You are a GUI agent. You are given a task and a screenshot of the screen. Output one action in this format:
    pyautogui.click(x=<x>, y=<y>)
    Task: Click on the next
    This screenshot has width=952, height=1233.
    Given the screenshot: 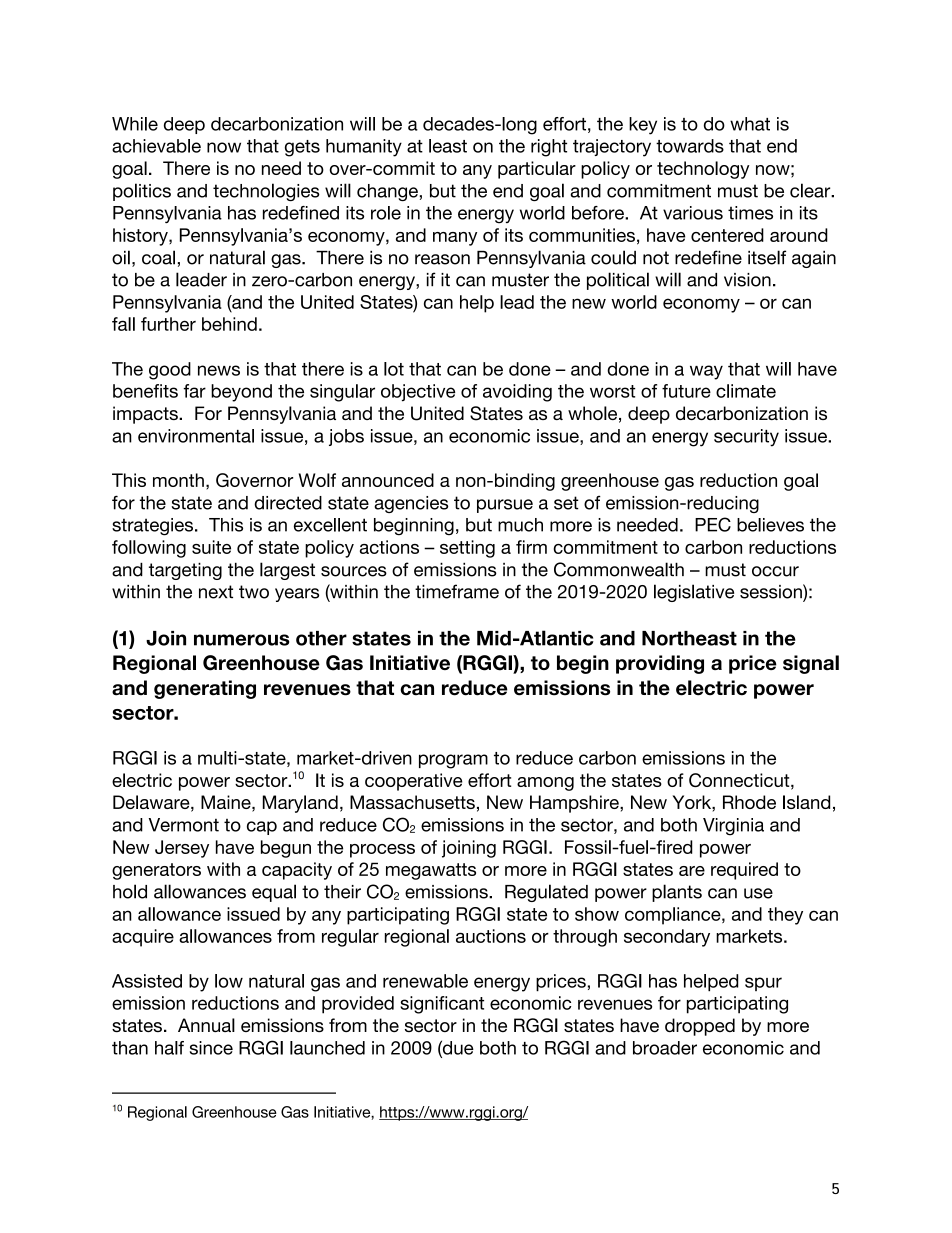 What is the action you would take?
    pyautogui.click(x=216, y=592)
